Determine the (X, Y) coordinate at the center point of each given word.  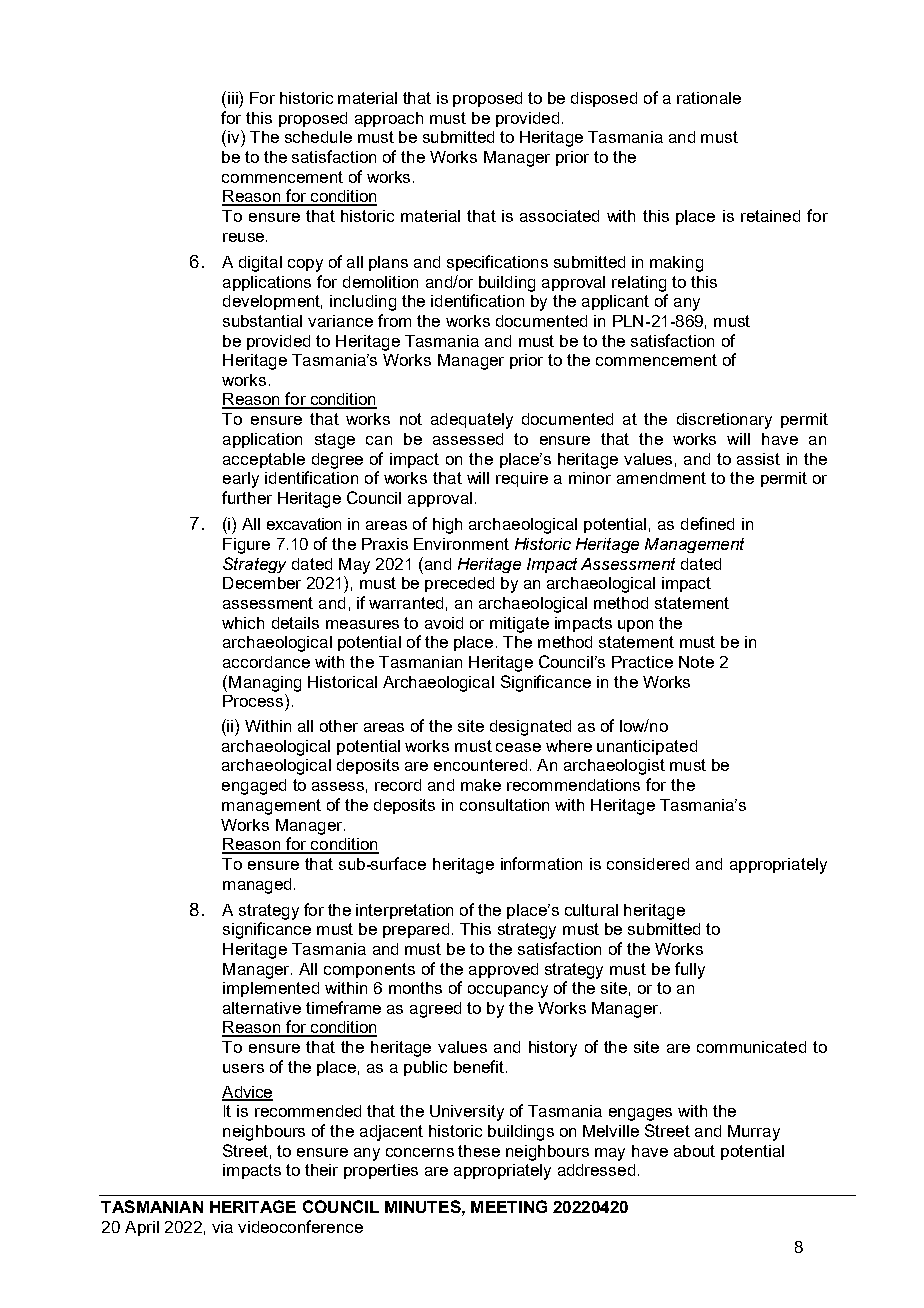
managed (257, 886)
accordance (266, 662)
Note (696, 662)
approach (389, 119)
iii (234, 97)
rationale (709, 98)
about (694, 1151)
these (479, 1151)
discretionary (724, 421)
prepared (416, 930)
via (222, 1227)
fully (690, 970)
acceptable (264, 460)
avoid (444, 623)
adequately (472, 421)
